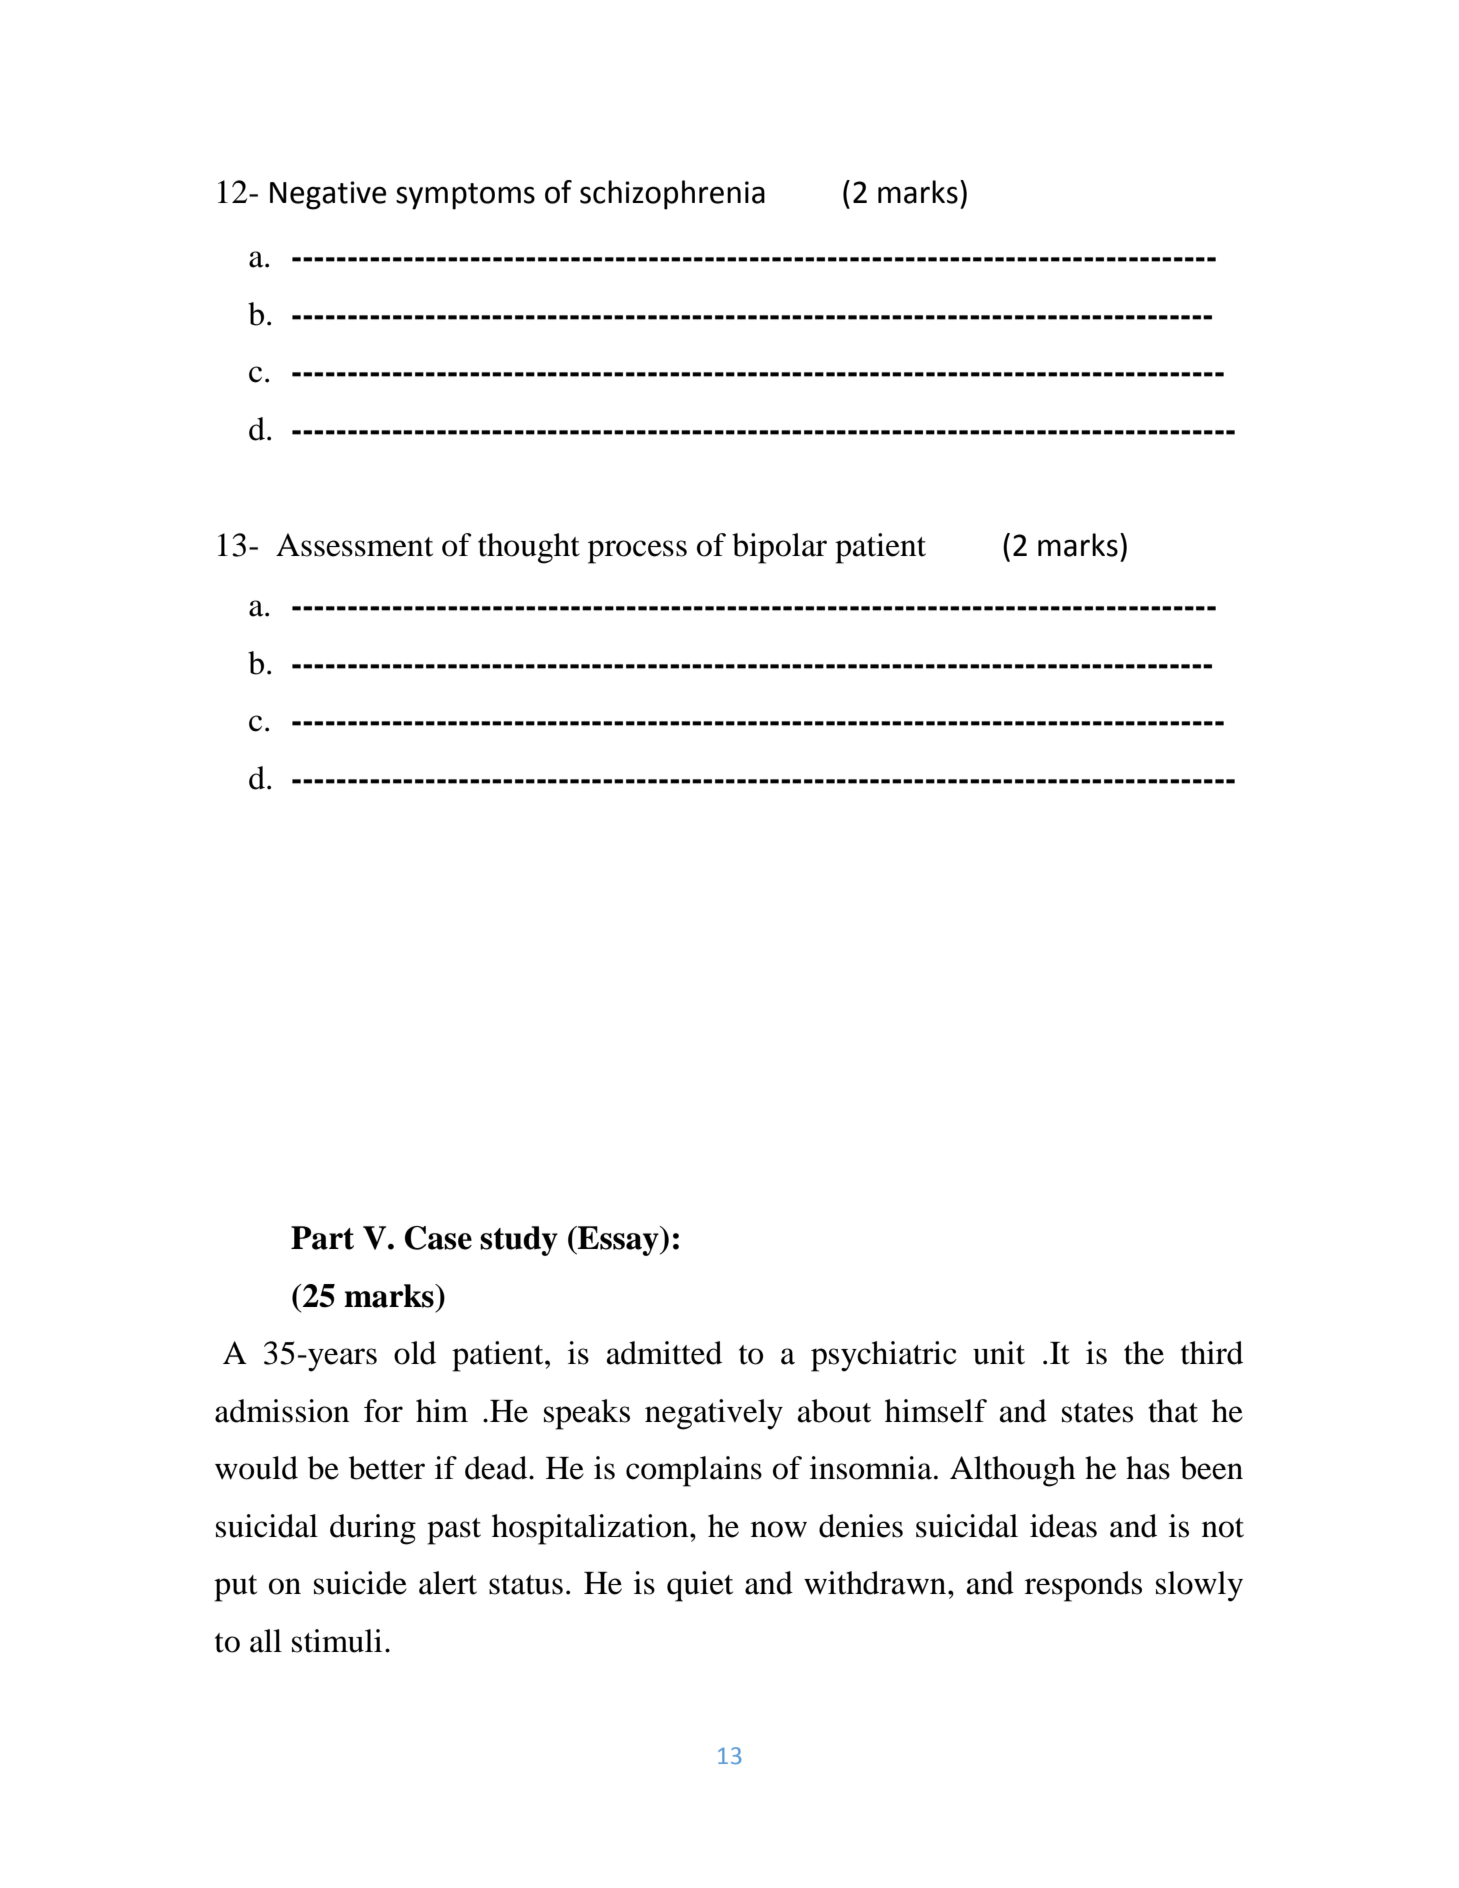  Describe the element at coordinates (360, 1583) in the screenshot. I see `suicide` at that location.
